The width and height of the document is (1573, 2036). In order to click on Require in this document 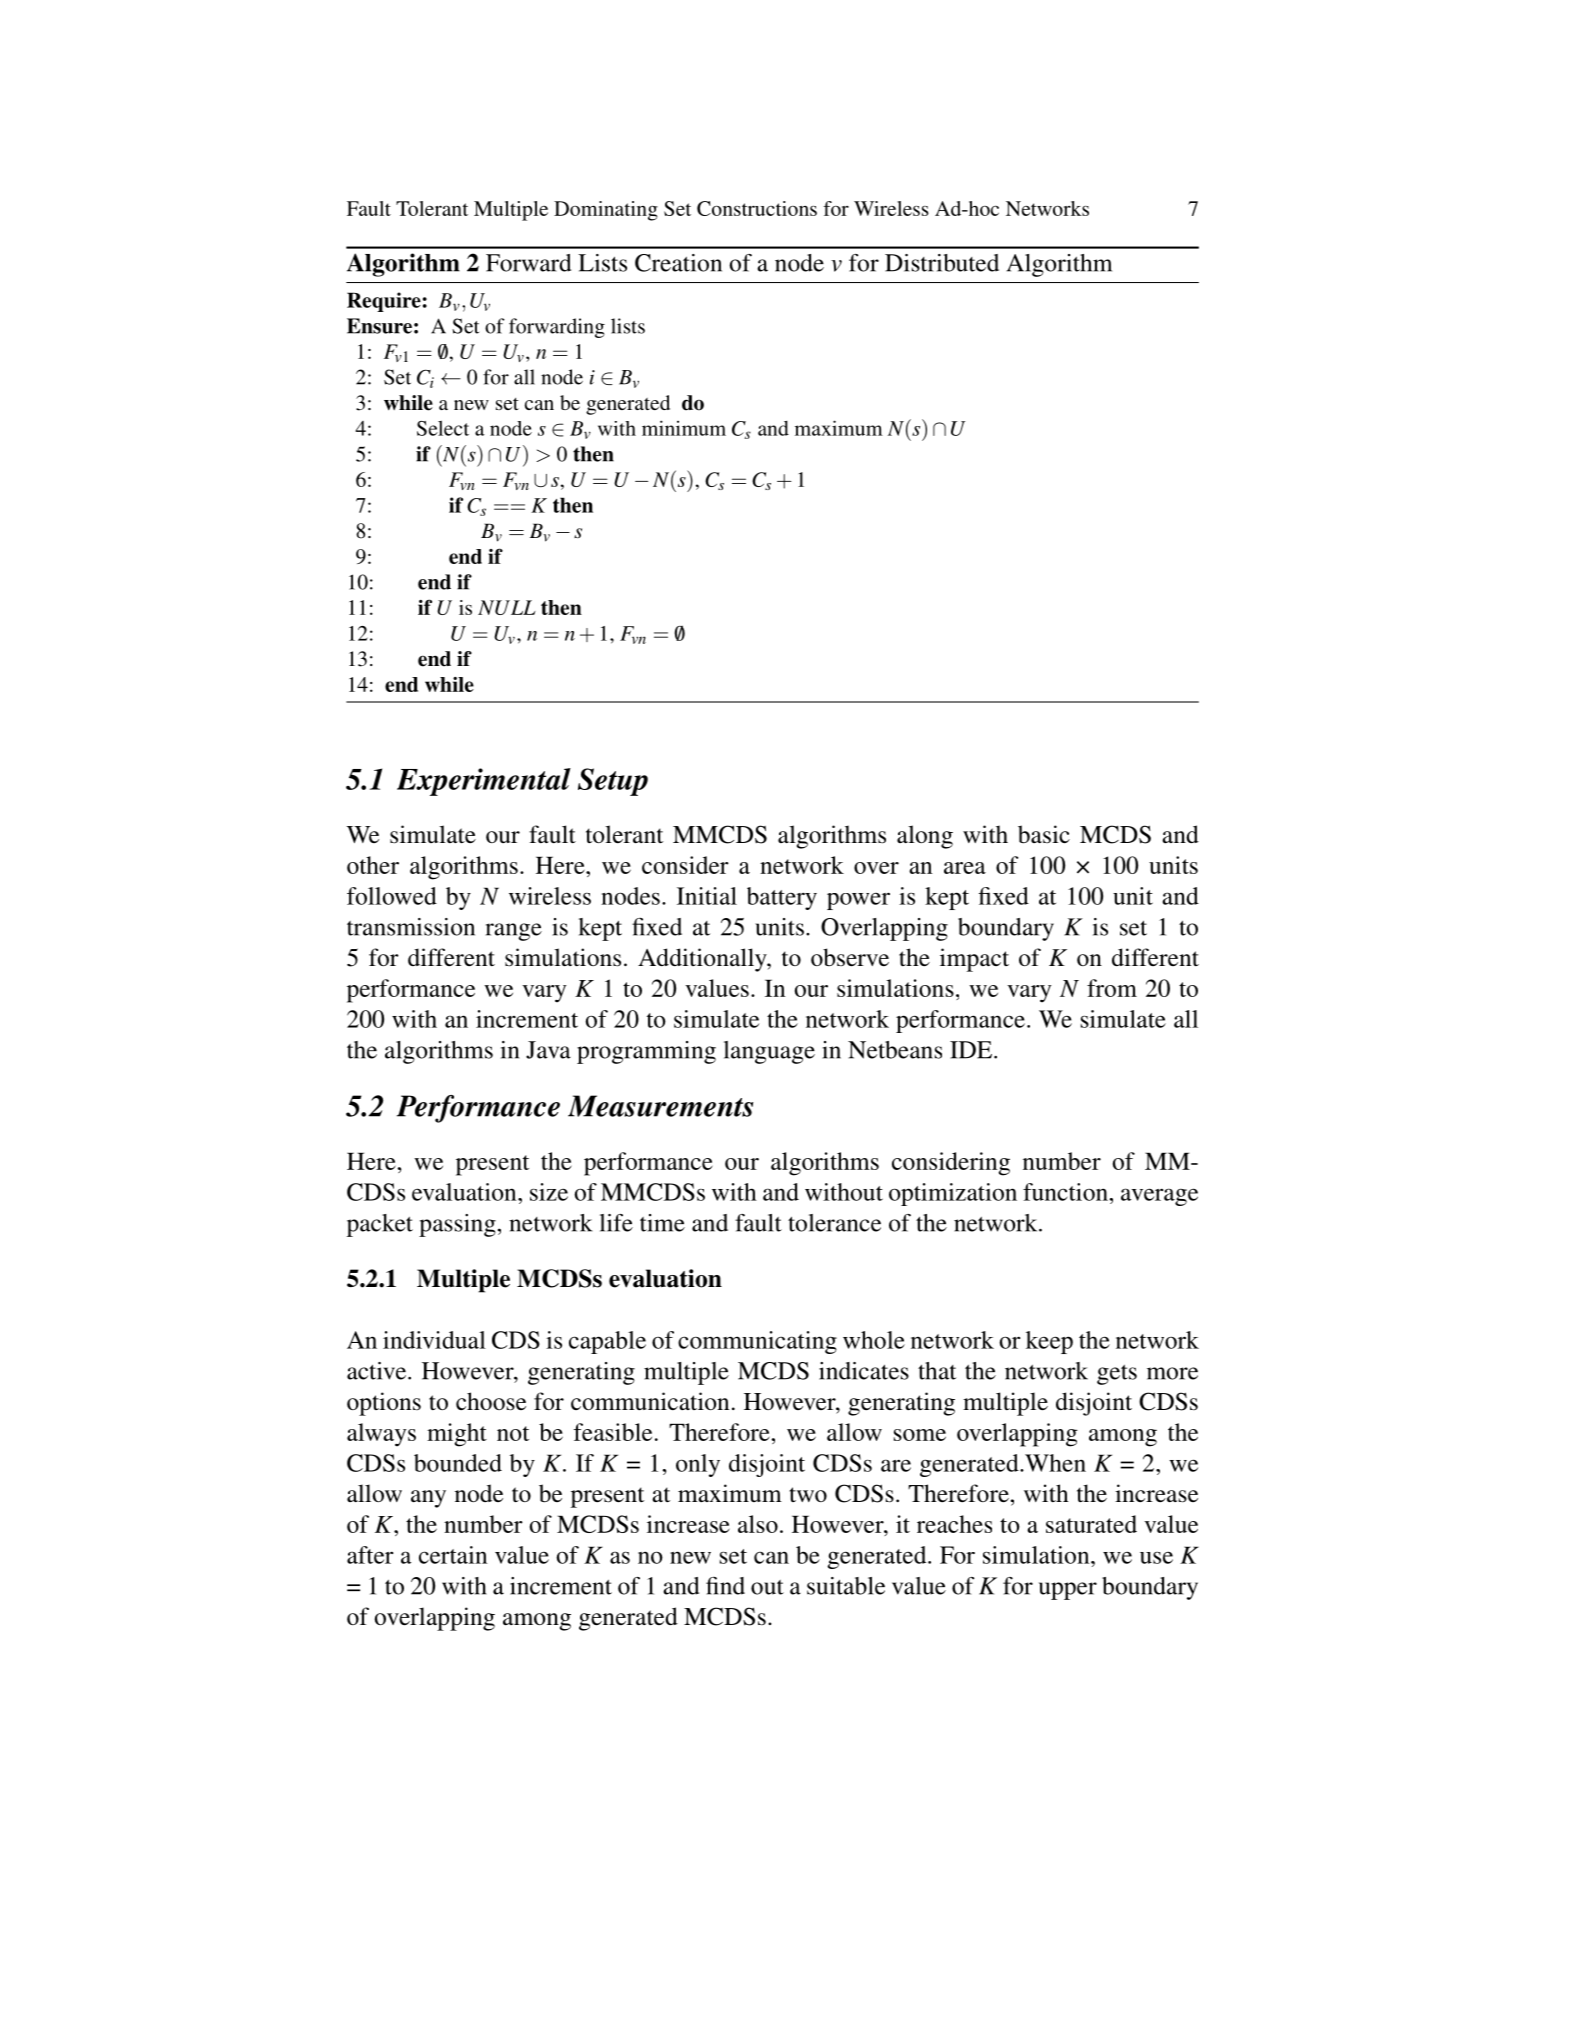, I will do `click(384, 302)`.
